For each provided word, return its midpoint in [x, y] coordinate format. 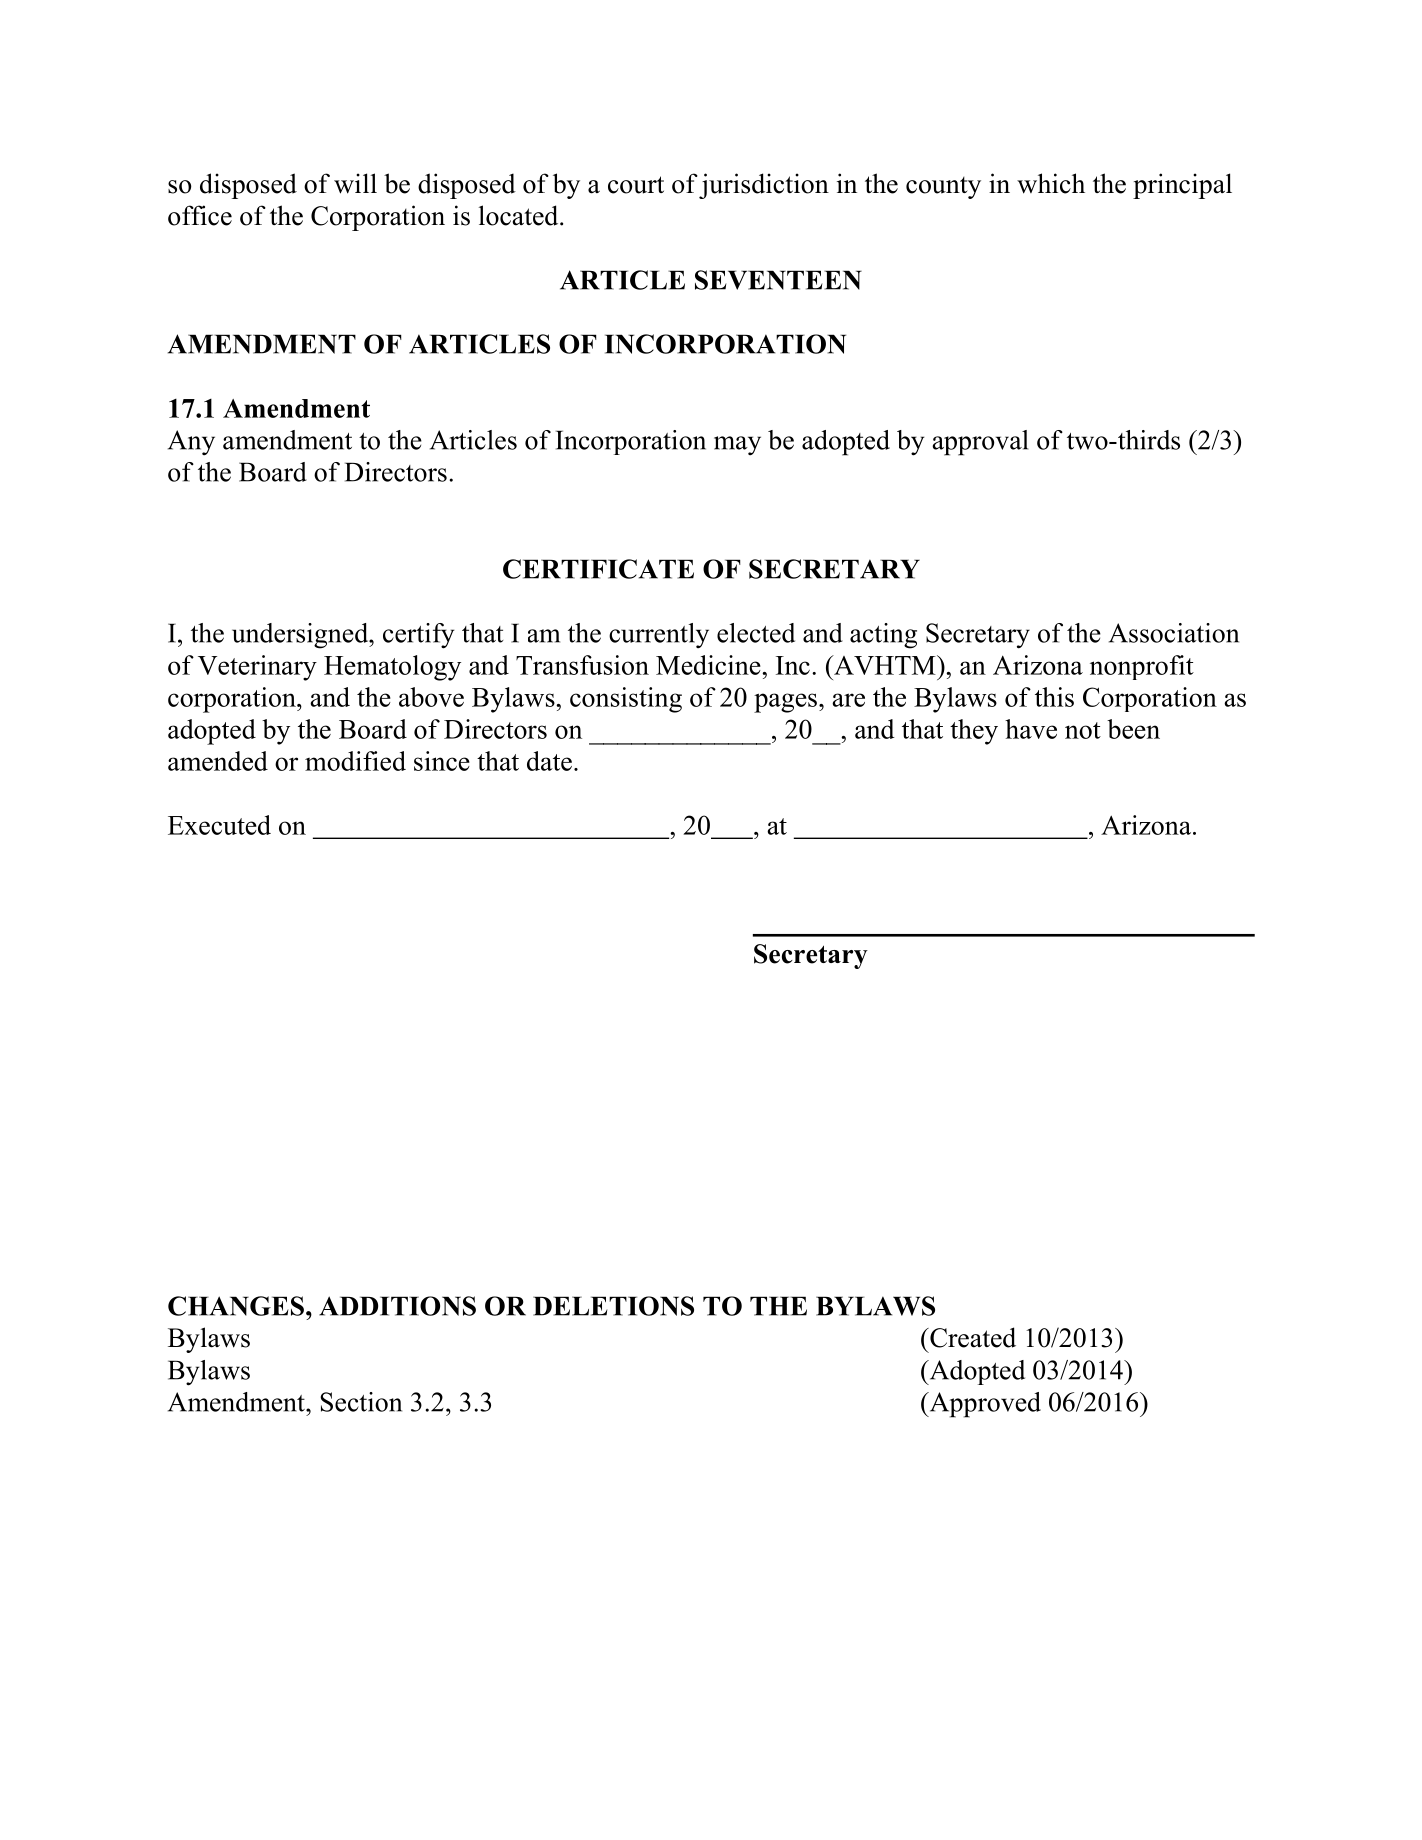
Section [361, 1402]
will [355, 183]
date [549, 761]
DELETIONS [613, 1306]
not [1083, 730]
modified [355, 761]
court [636, 185]
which [1051, 183]
